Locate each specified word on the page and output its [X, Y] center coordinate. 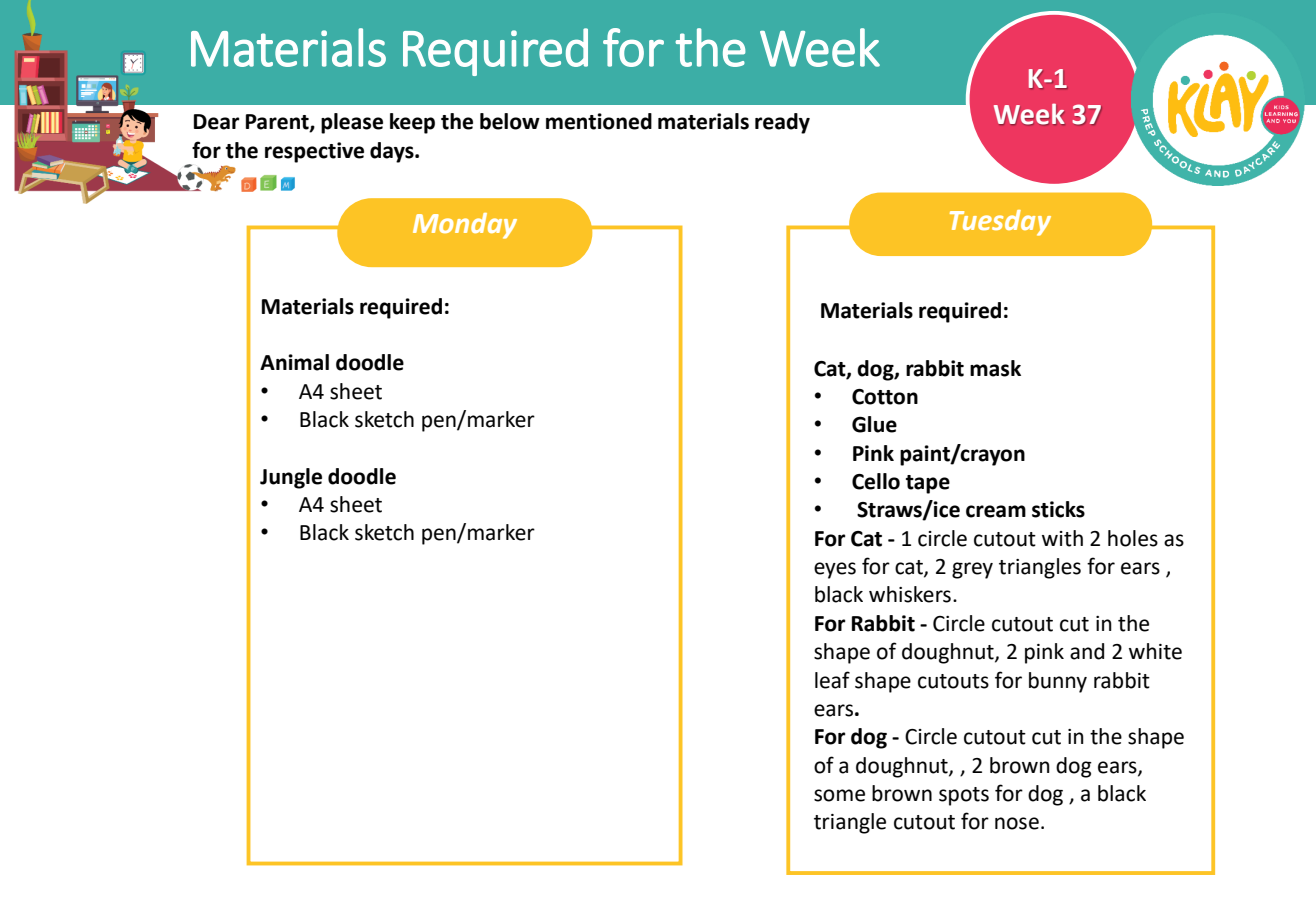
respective [314, 152]
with [1062, 538]
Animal [294, 362]
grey [972, 570]
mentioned [599, 121]
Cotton [885, 397]
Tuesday [1000, 223]
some [839, 795]
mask [995, 368]
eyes [835, 570]
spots [964, 796]
